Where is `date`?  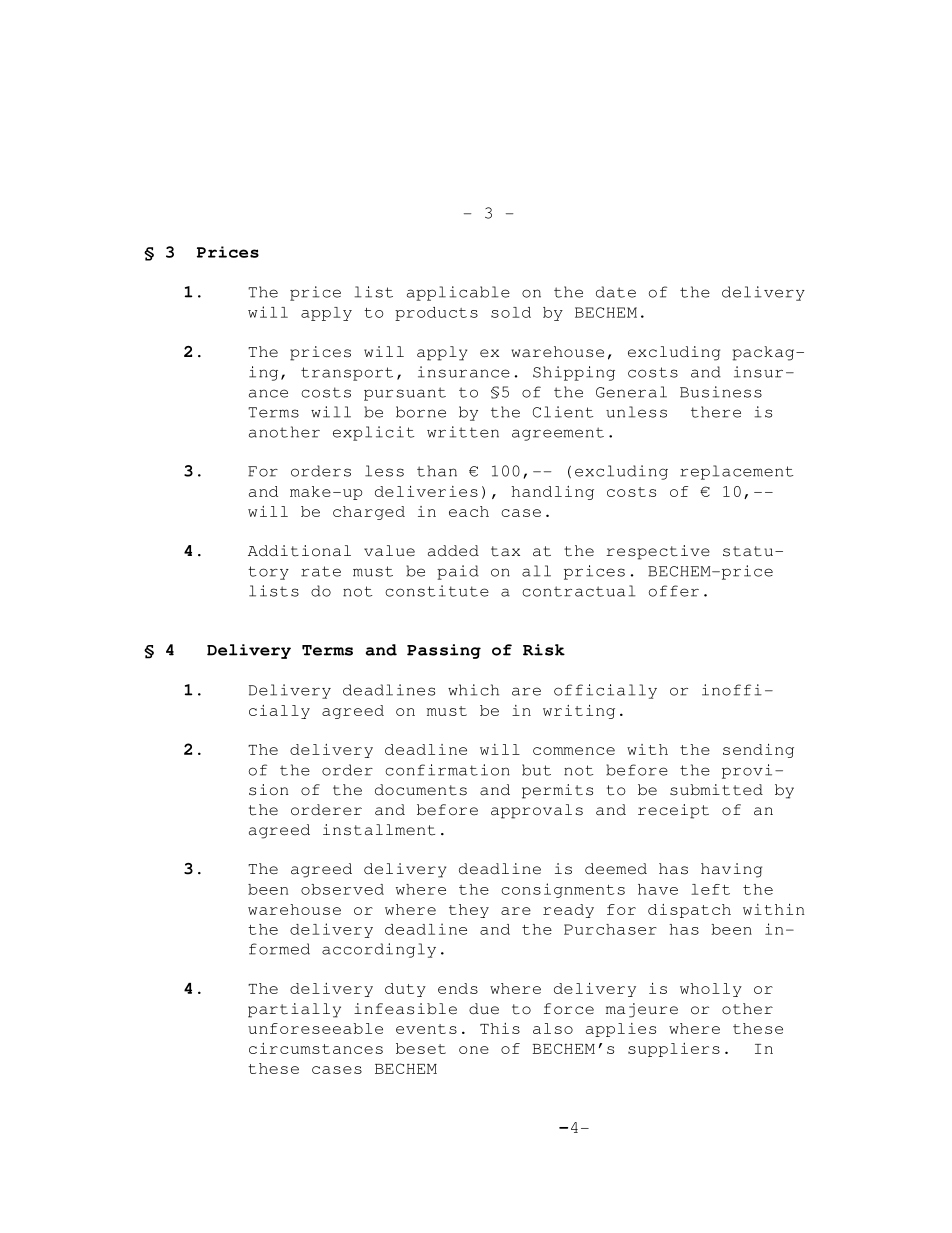 date is located at coordinates (616, 292).
